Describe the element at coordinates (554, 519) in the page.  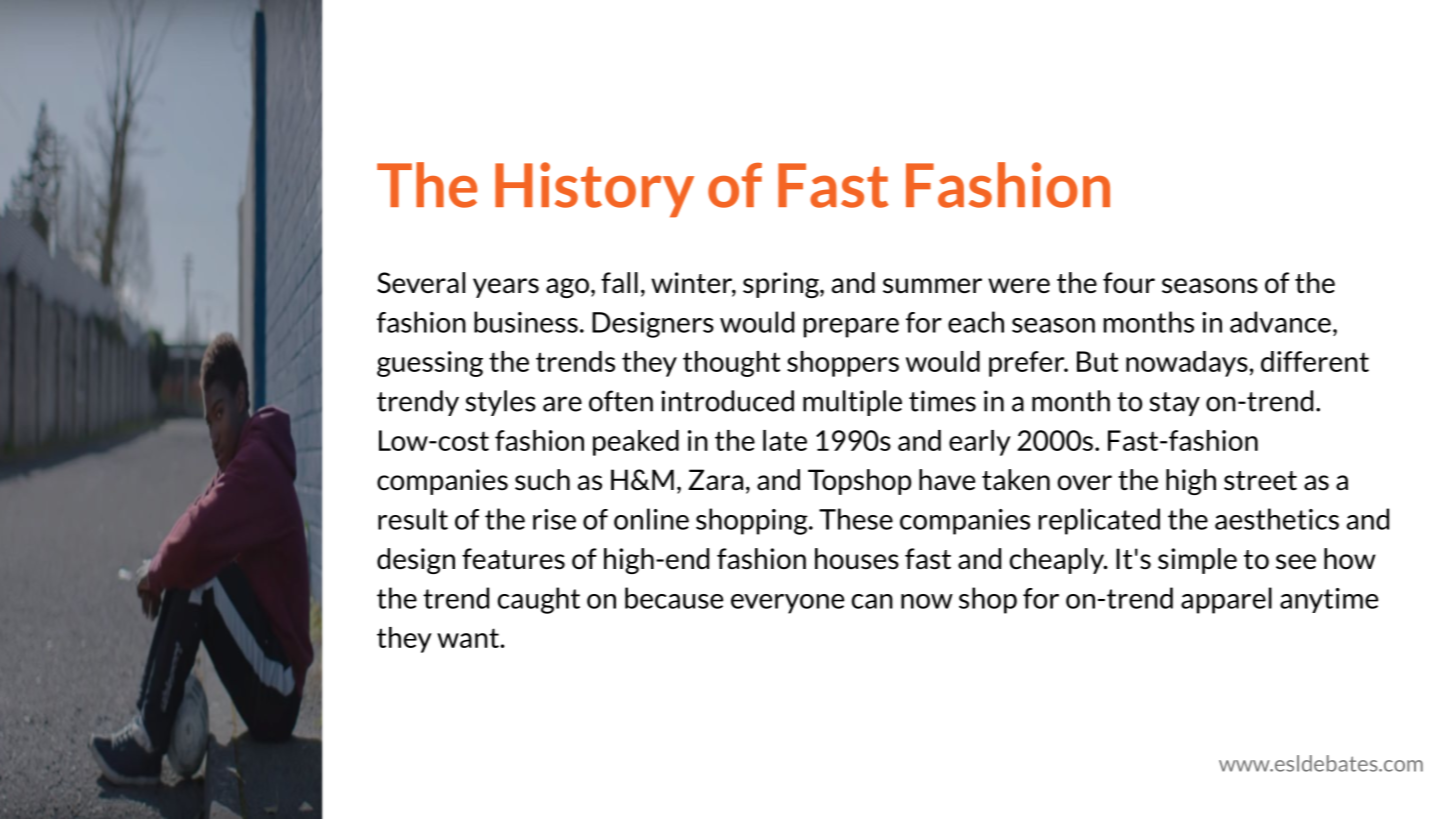
I see `rise` at that location.
